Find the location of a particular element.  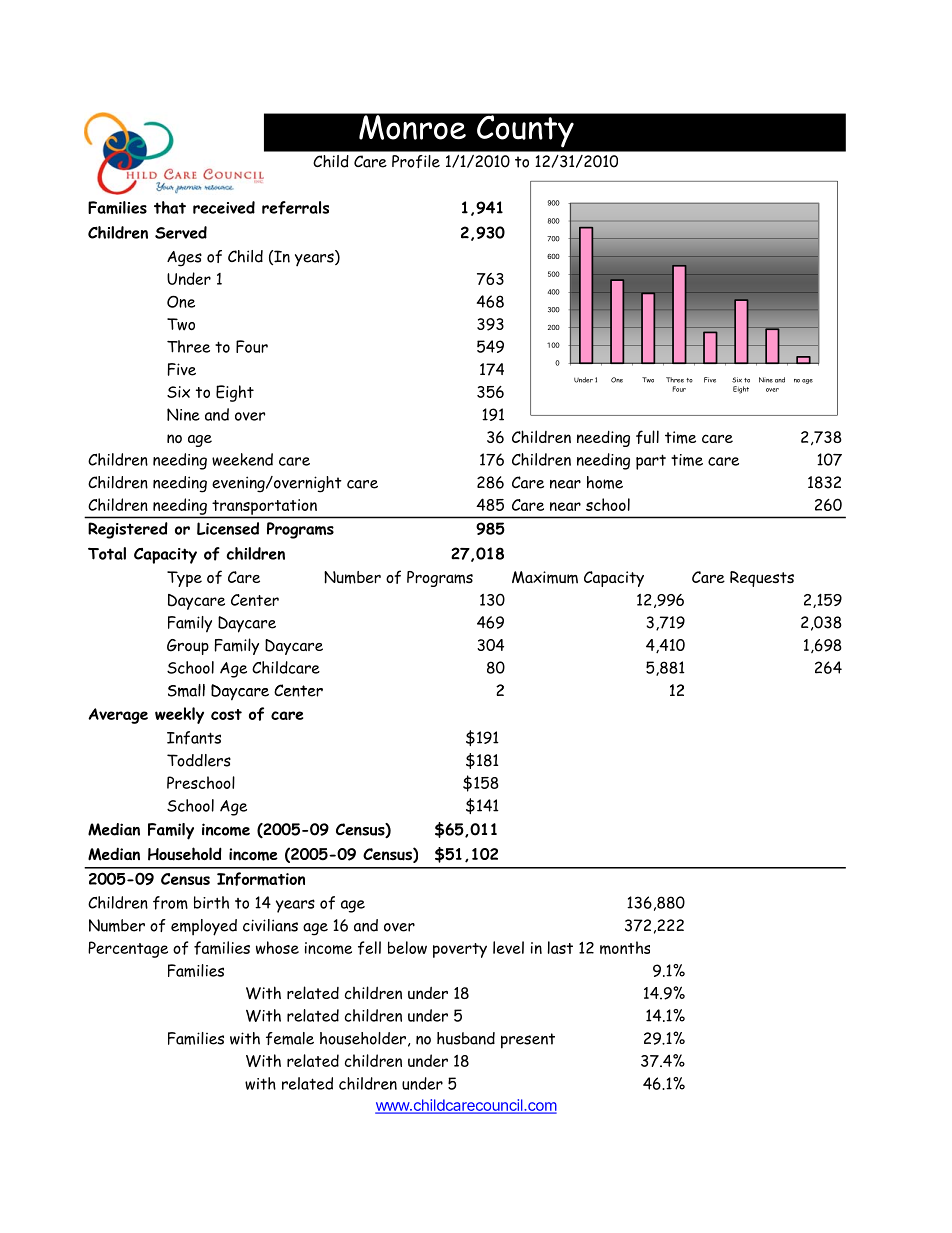

Requests is located at coordinates (762, 579).
